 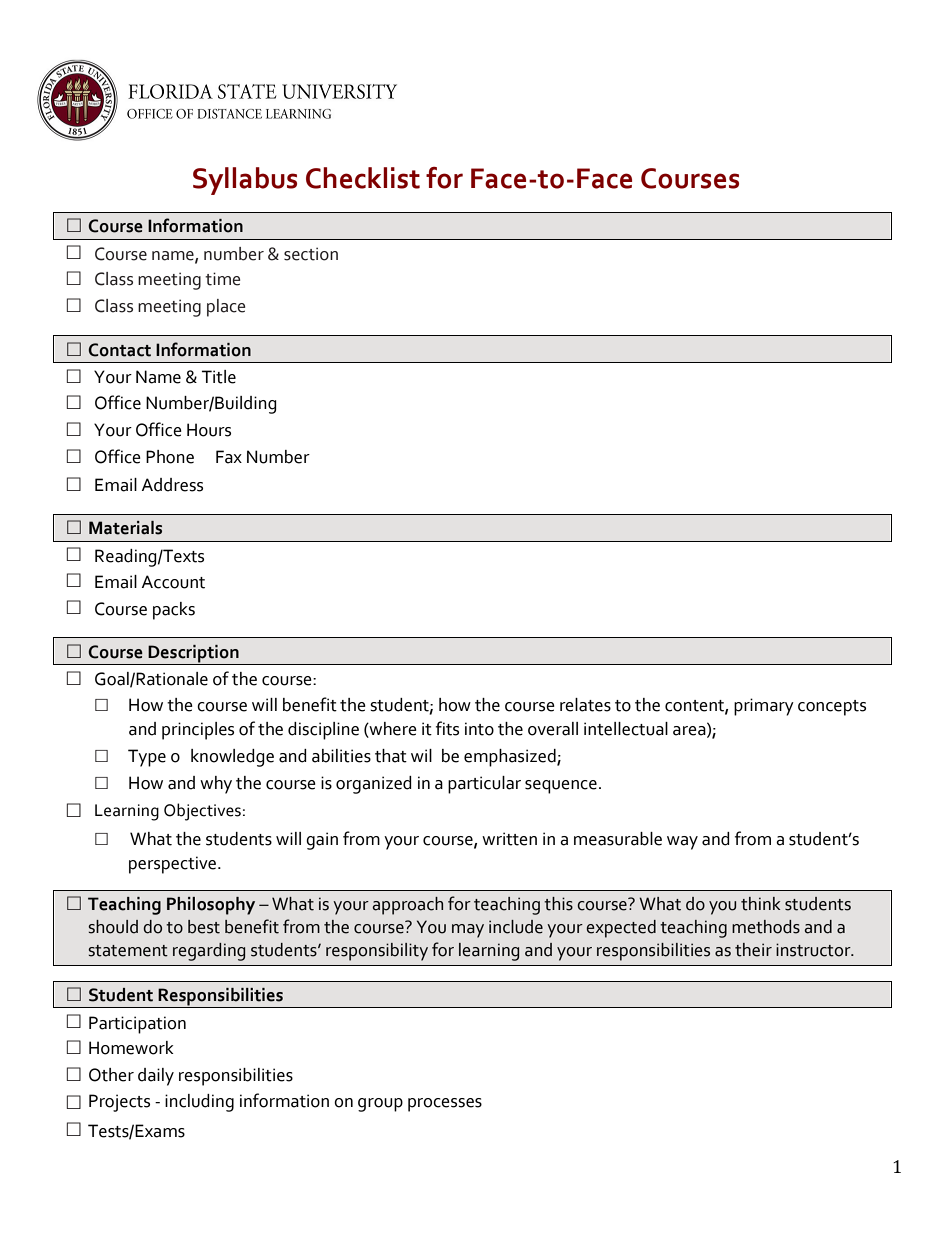 I want to click on including, so click(x=199, y=1103).
